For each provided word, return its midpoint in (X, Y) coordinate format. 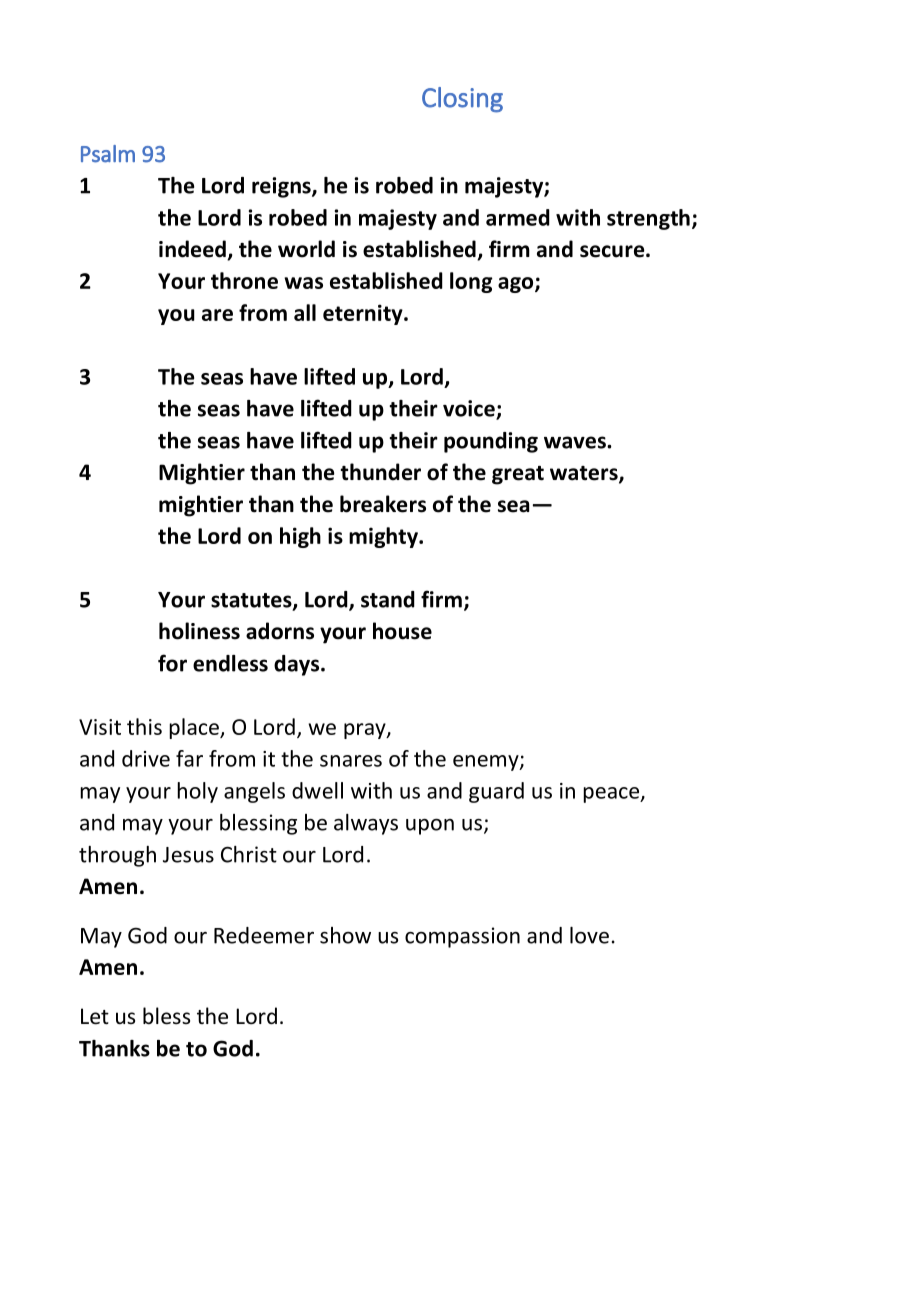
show (345, 935)
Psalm (108, 154)
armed (518, 217)
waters (585, 474)
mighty (384, 537)
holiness (199, 631)
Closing (462, 100)
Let (95, 1016)
